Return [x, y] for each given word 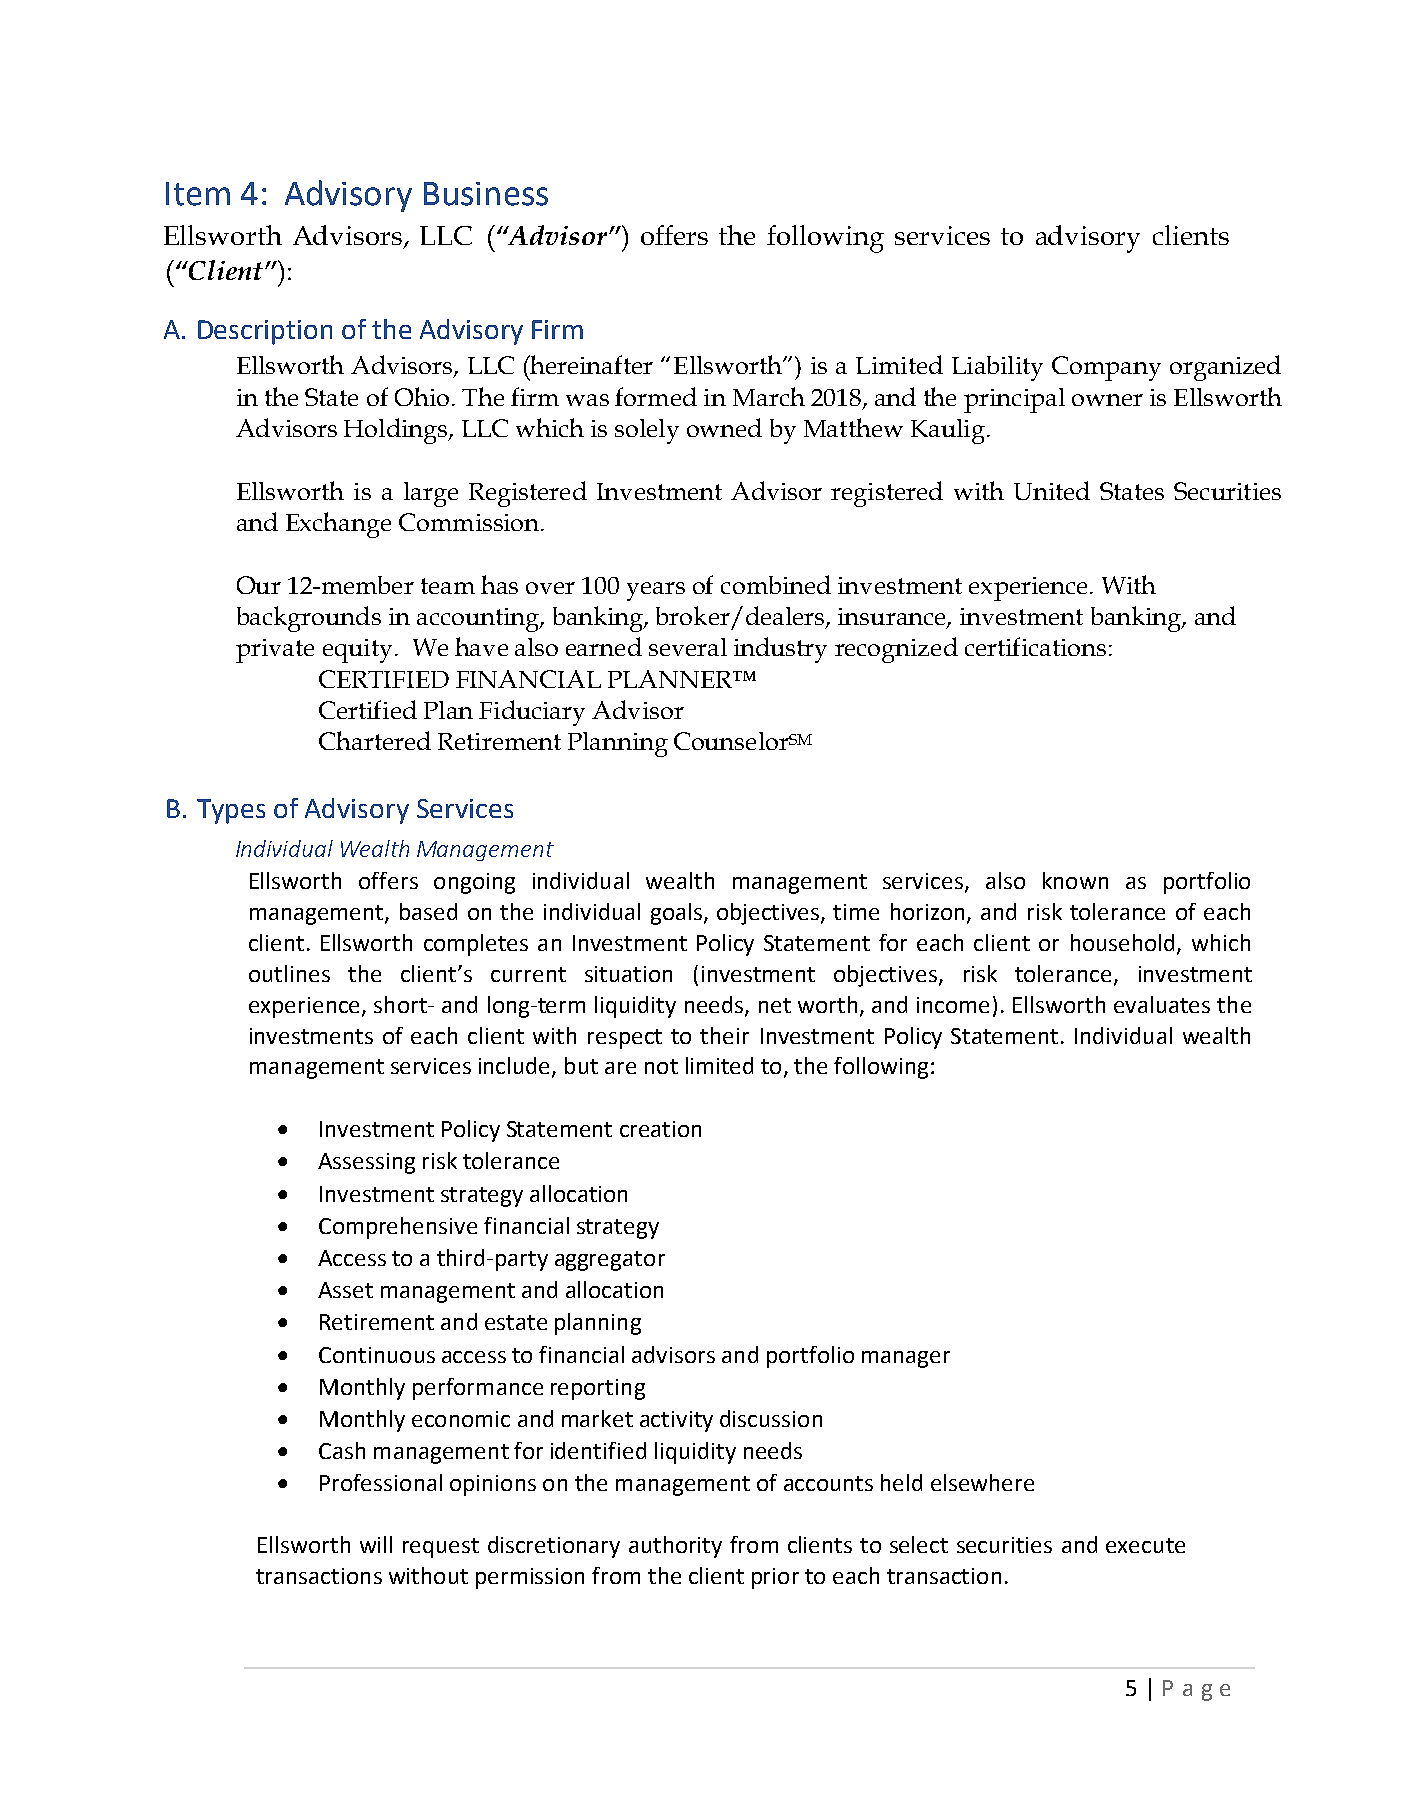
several [688, 647]
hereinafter [591, 364]
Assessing [366, 1163]
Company [1106, 368]
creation [660, 1129]
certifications [1035, 646]
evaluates [1162, 1004]
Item [198, 194]
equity [357, 651]
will [376, 1544]
